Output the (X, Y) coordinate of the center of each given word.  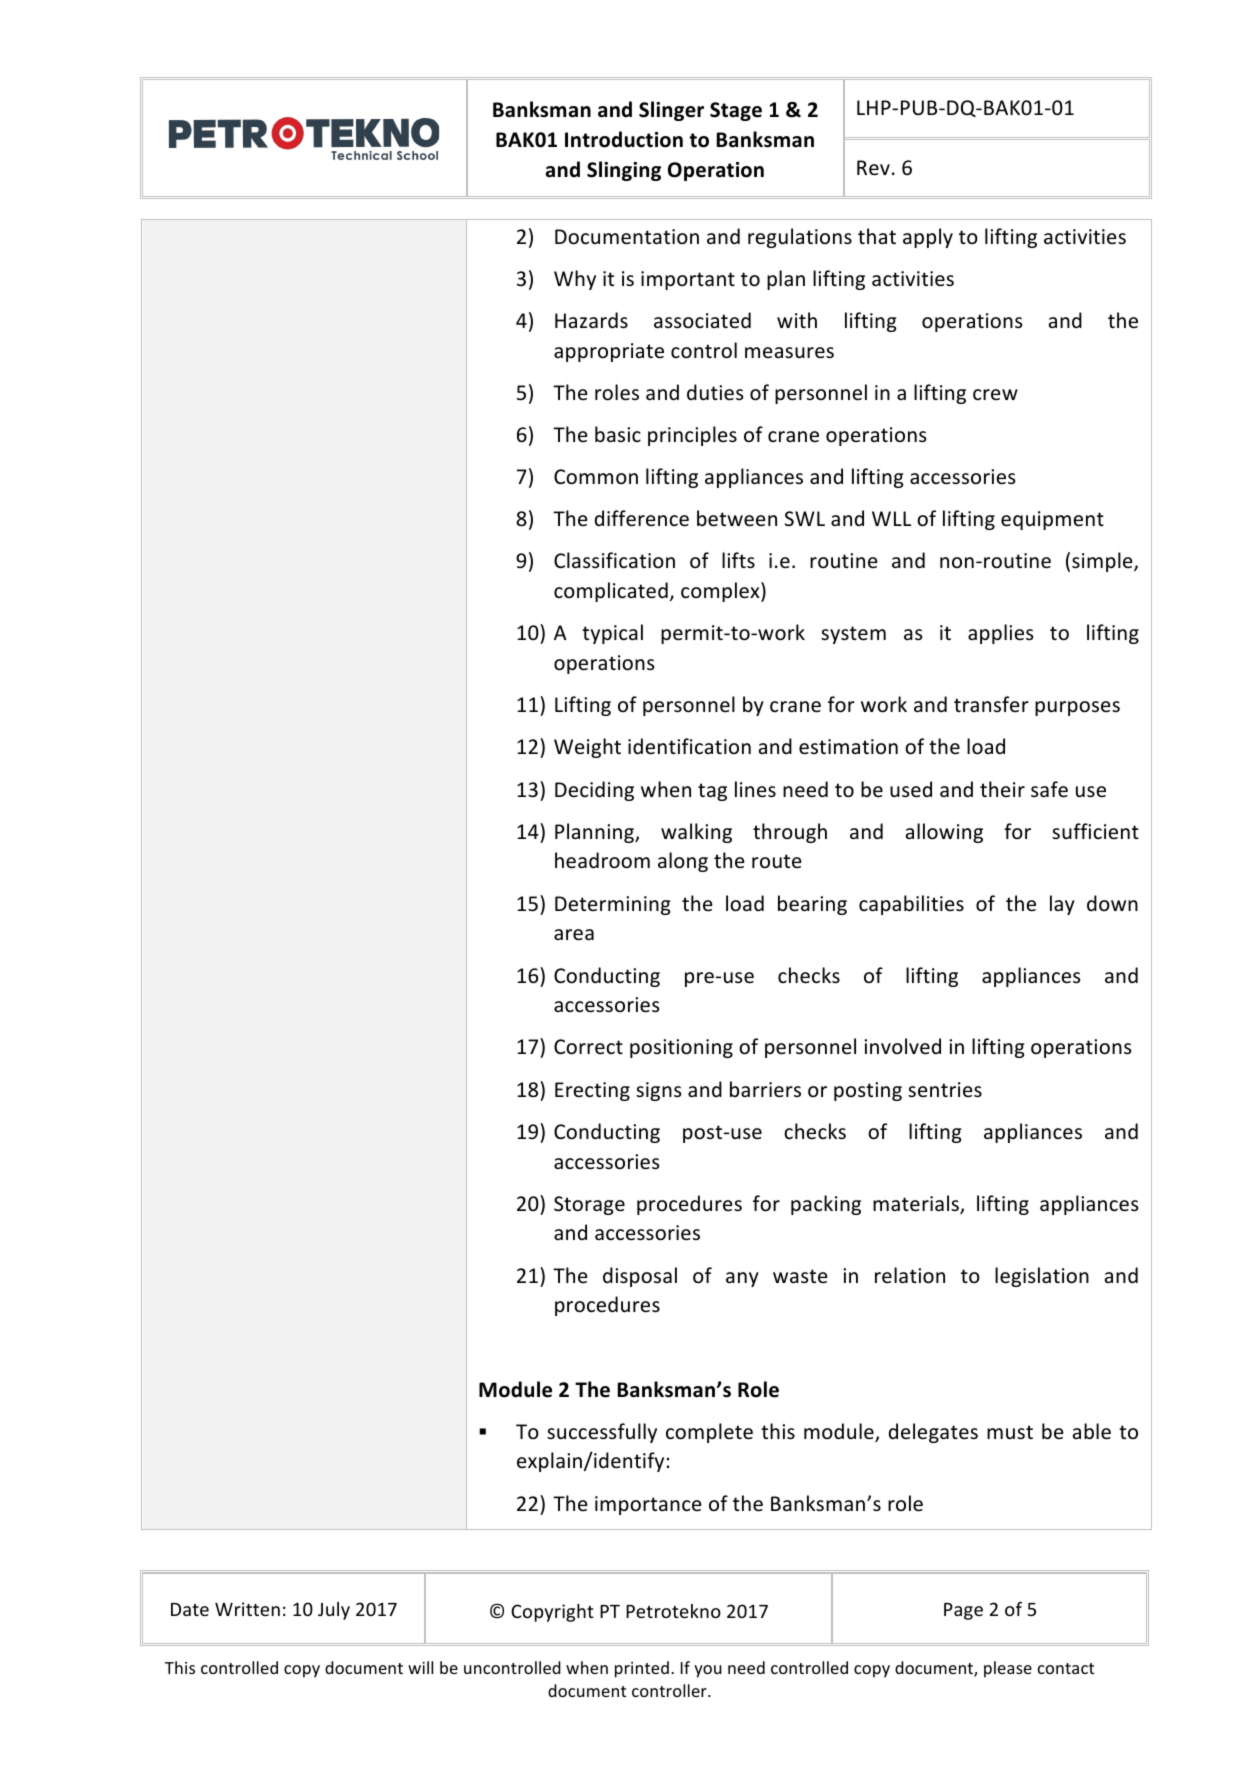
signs (658, 1091)
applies (1000, 634)
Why (575, 280)
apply (928, 238)
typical (612, 634)
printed (642, 1669)
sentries (945, 1090)
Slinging (624, 171)
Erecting (592, 1091)
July (334, 1611)
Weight (587, 748)
